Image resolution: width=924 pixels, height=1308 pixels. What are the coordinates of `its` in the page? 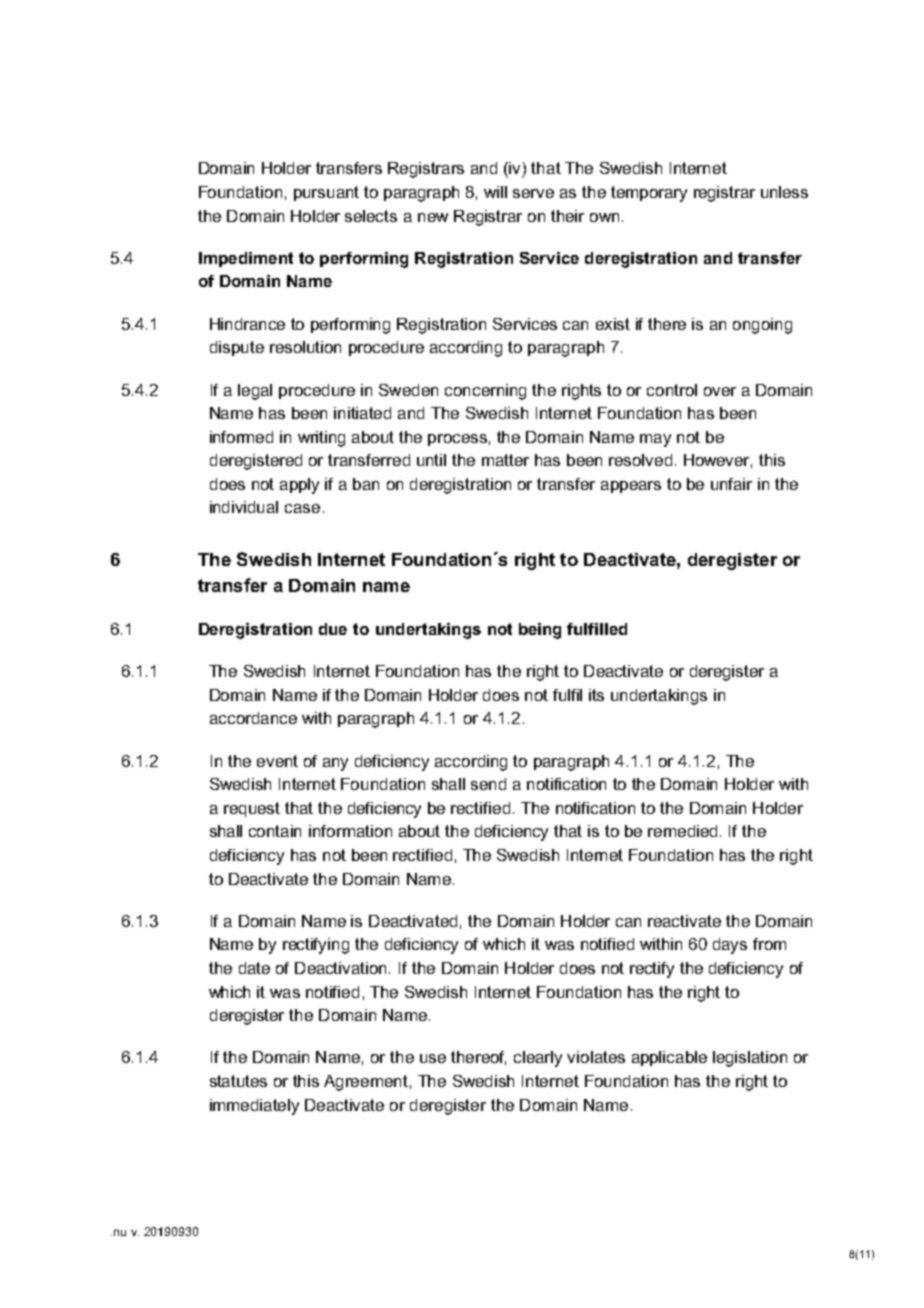 It's located at (596, 695).
